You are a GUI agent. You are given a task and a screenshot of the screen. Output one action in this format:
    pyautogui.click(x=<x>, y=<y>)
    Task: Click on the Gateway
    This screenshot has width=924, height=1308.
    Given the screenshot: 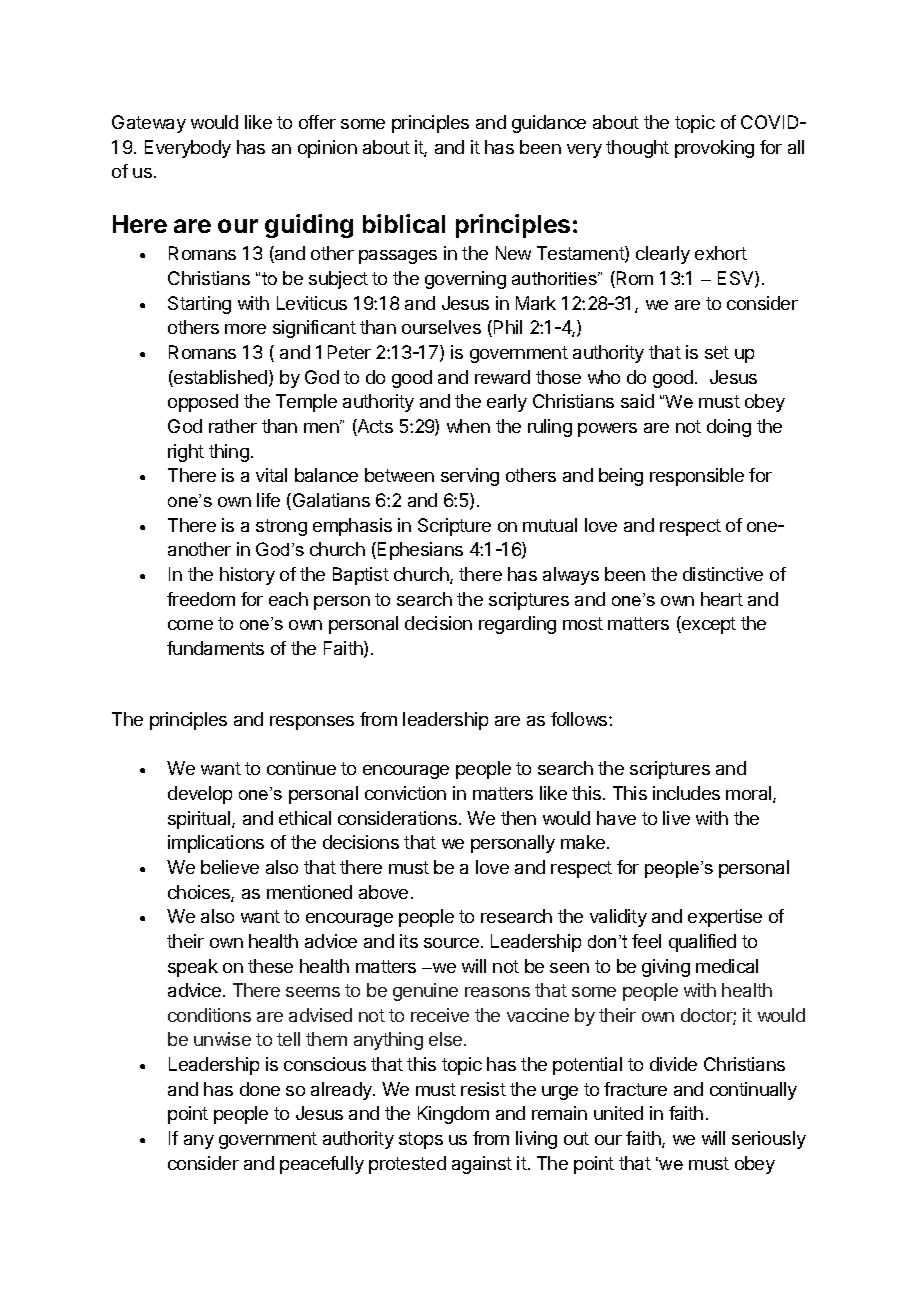 What is the action you would take?
    pyautogui.click(x=149, y=124)
